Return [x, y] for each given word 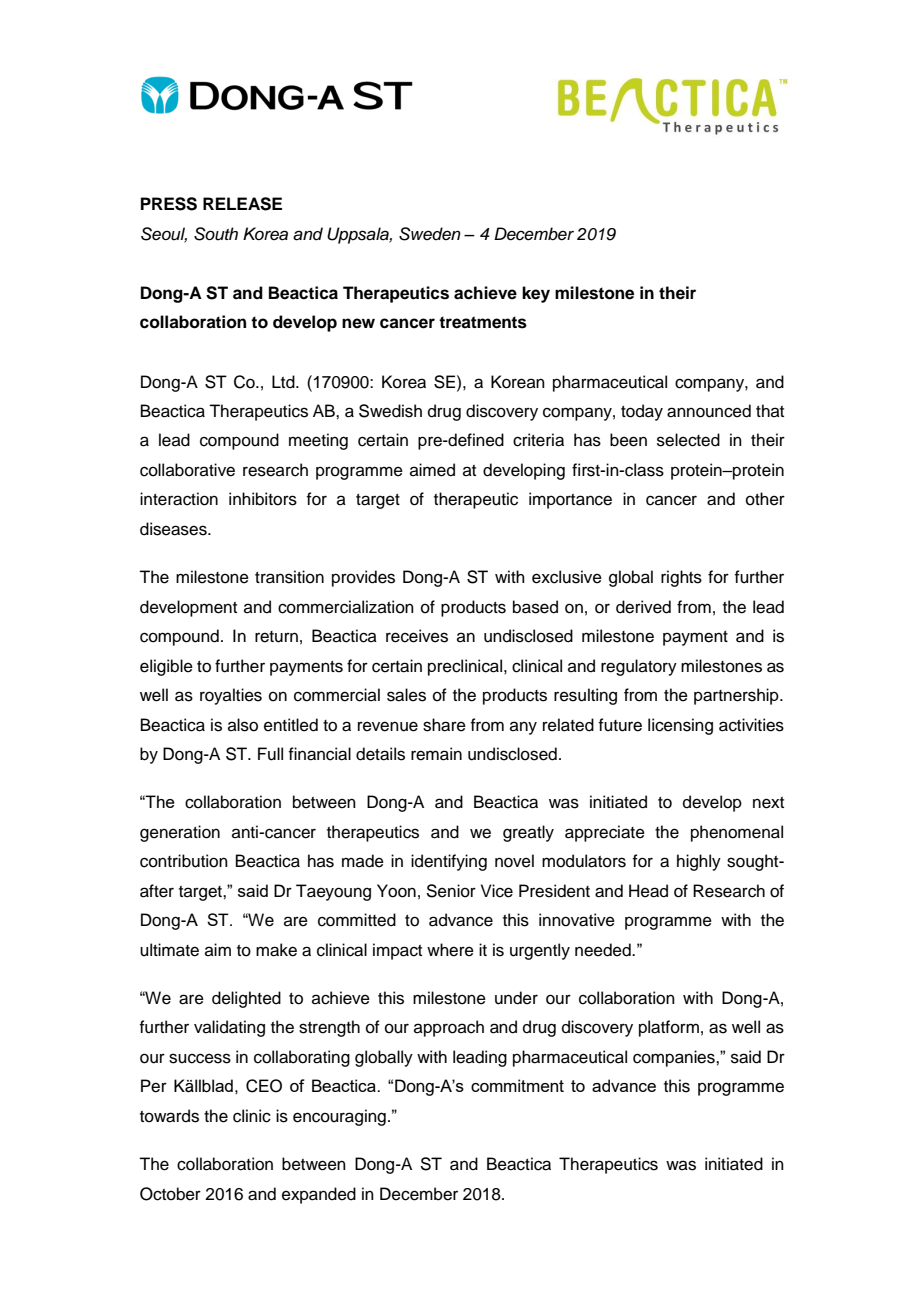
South [216, 234]
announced [709, 411]
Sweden [430, 234]
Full [270, 754]
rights [681, 578]
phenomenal [737, 833]
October [170, 1194]
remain [436, 754]
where [450, 950]
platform [669, 1028]
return [276, 637]
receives [417, 636]
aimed [432, 470]
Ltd [284, 382]
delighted [246, 999]
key [536, 294]
